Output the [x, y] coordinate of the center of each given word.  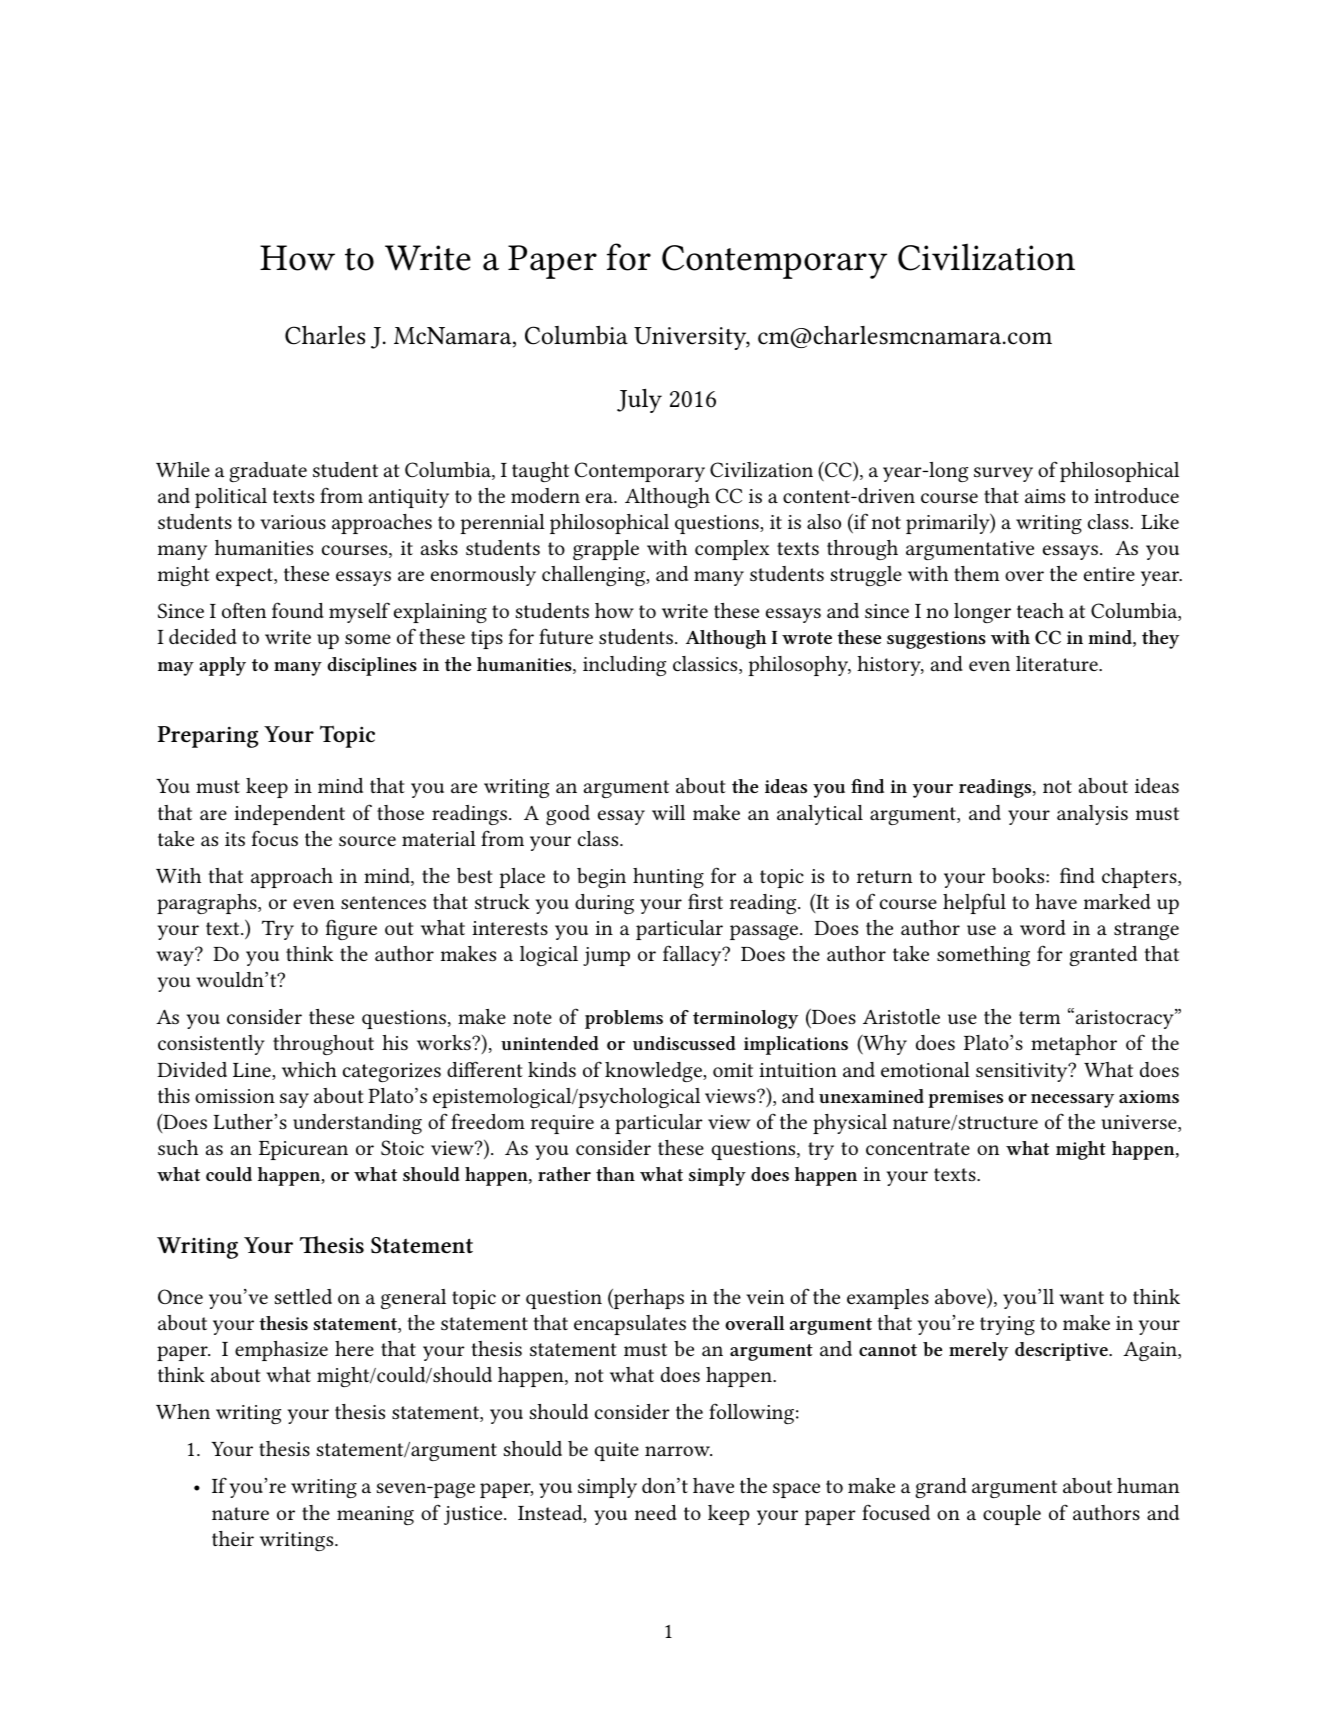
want [1081, 1297]
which [309, 1069]
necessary [1072, 1101]
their [233, 1538]
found [298, 610]
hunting [668, 878]
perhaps [648, 1299]
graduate [268, 472]
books [1019, 875]
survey [1003, 474]
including [624, 666]
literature [1058, 663]
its [235, 839]
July [639, 400]
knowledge [654, 1072]
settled [303, 1296]
